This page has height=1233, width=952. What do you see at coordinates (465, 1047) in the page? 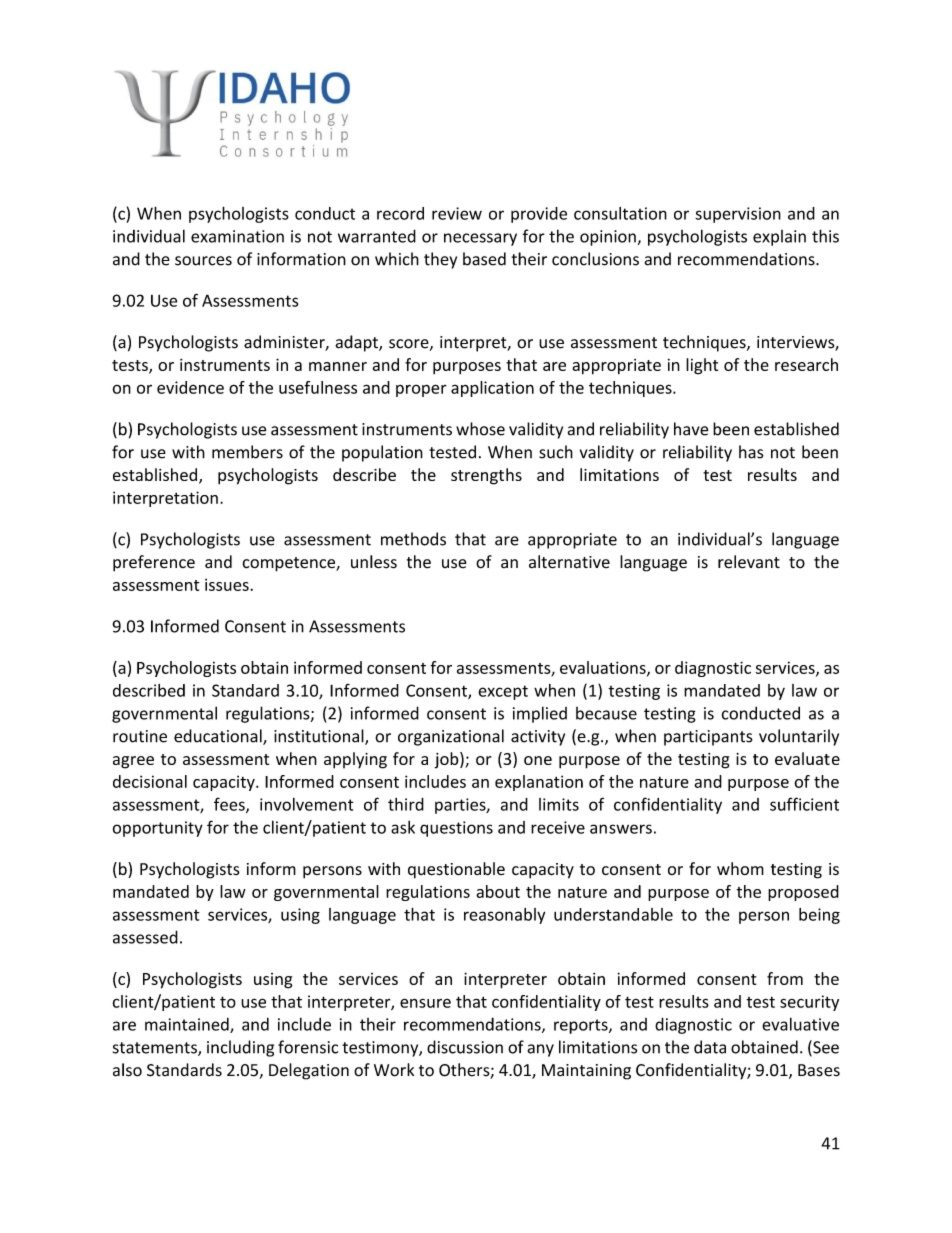
I see `discussion` at bounding box center [465, 1047].
